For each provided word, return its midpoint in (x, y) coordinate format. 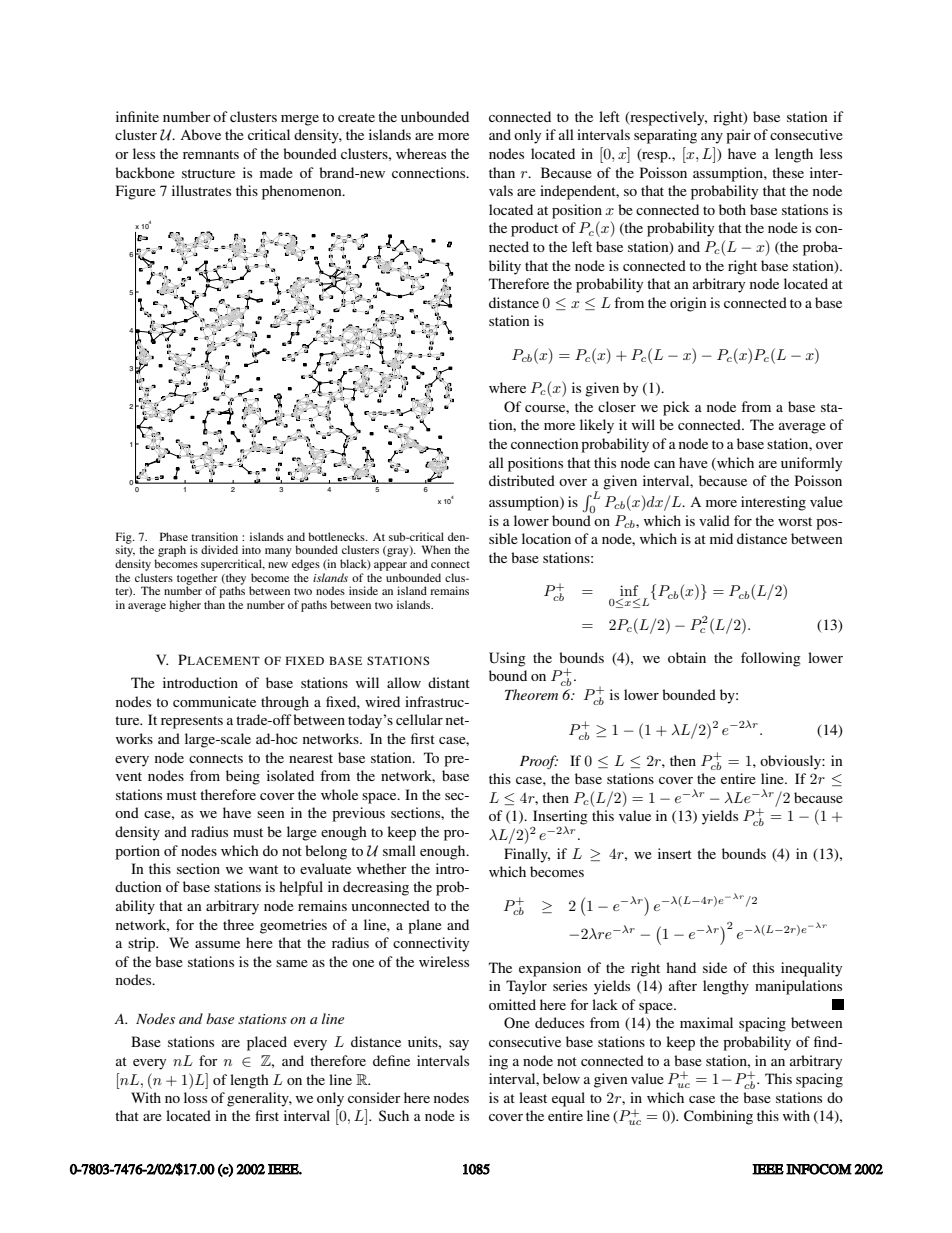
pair (738, 136)
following (771, 659)
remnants (211, 154)
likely (597, 426)
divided (219, 549)
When (436, 549)
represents (192, 722)
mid (721, 538)
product (534, 229)
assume (217, 944)
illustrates (201, 190)
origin (688, 304)
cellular (419, 719)
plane (425, 926)
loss (195, 1097)
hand (681, 967)
